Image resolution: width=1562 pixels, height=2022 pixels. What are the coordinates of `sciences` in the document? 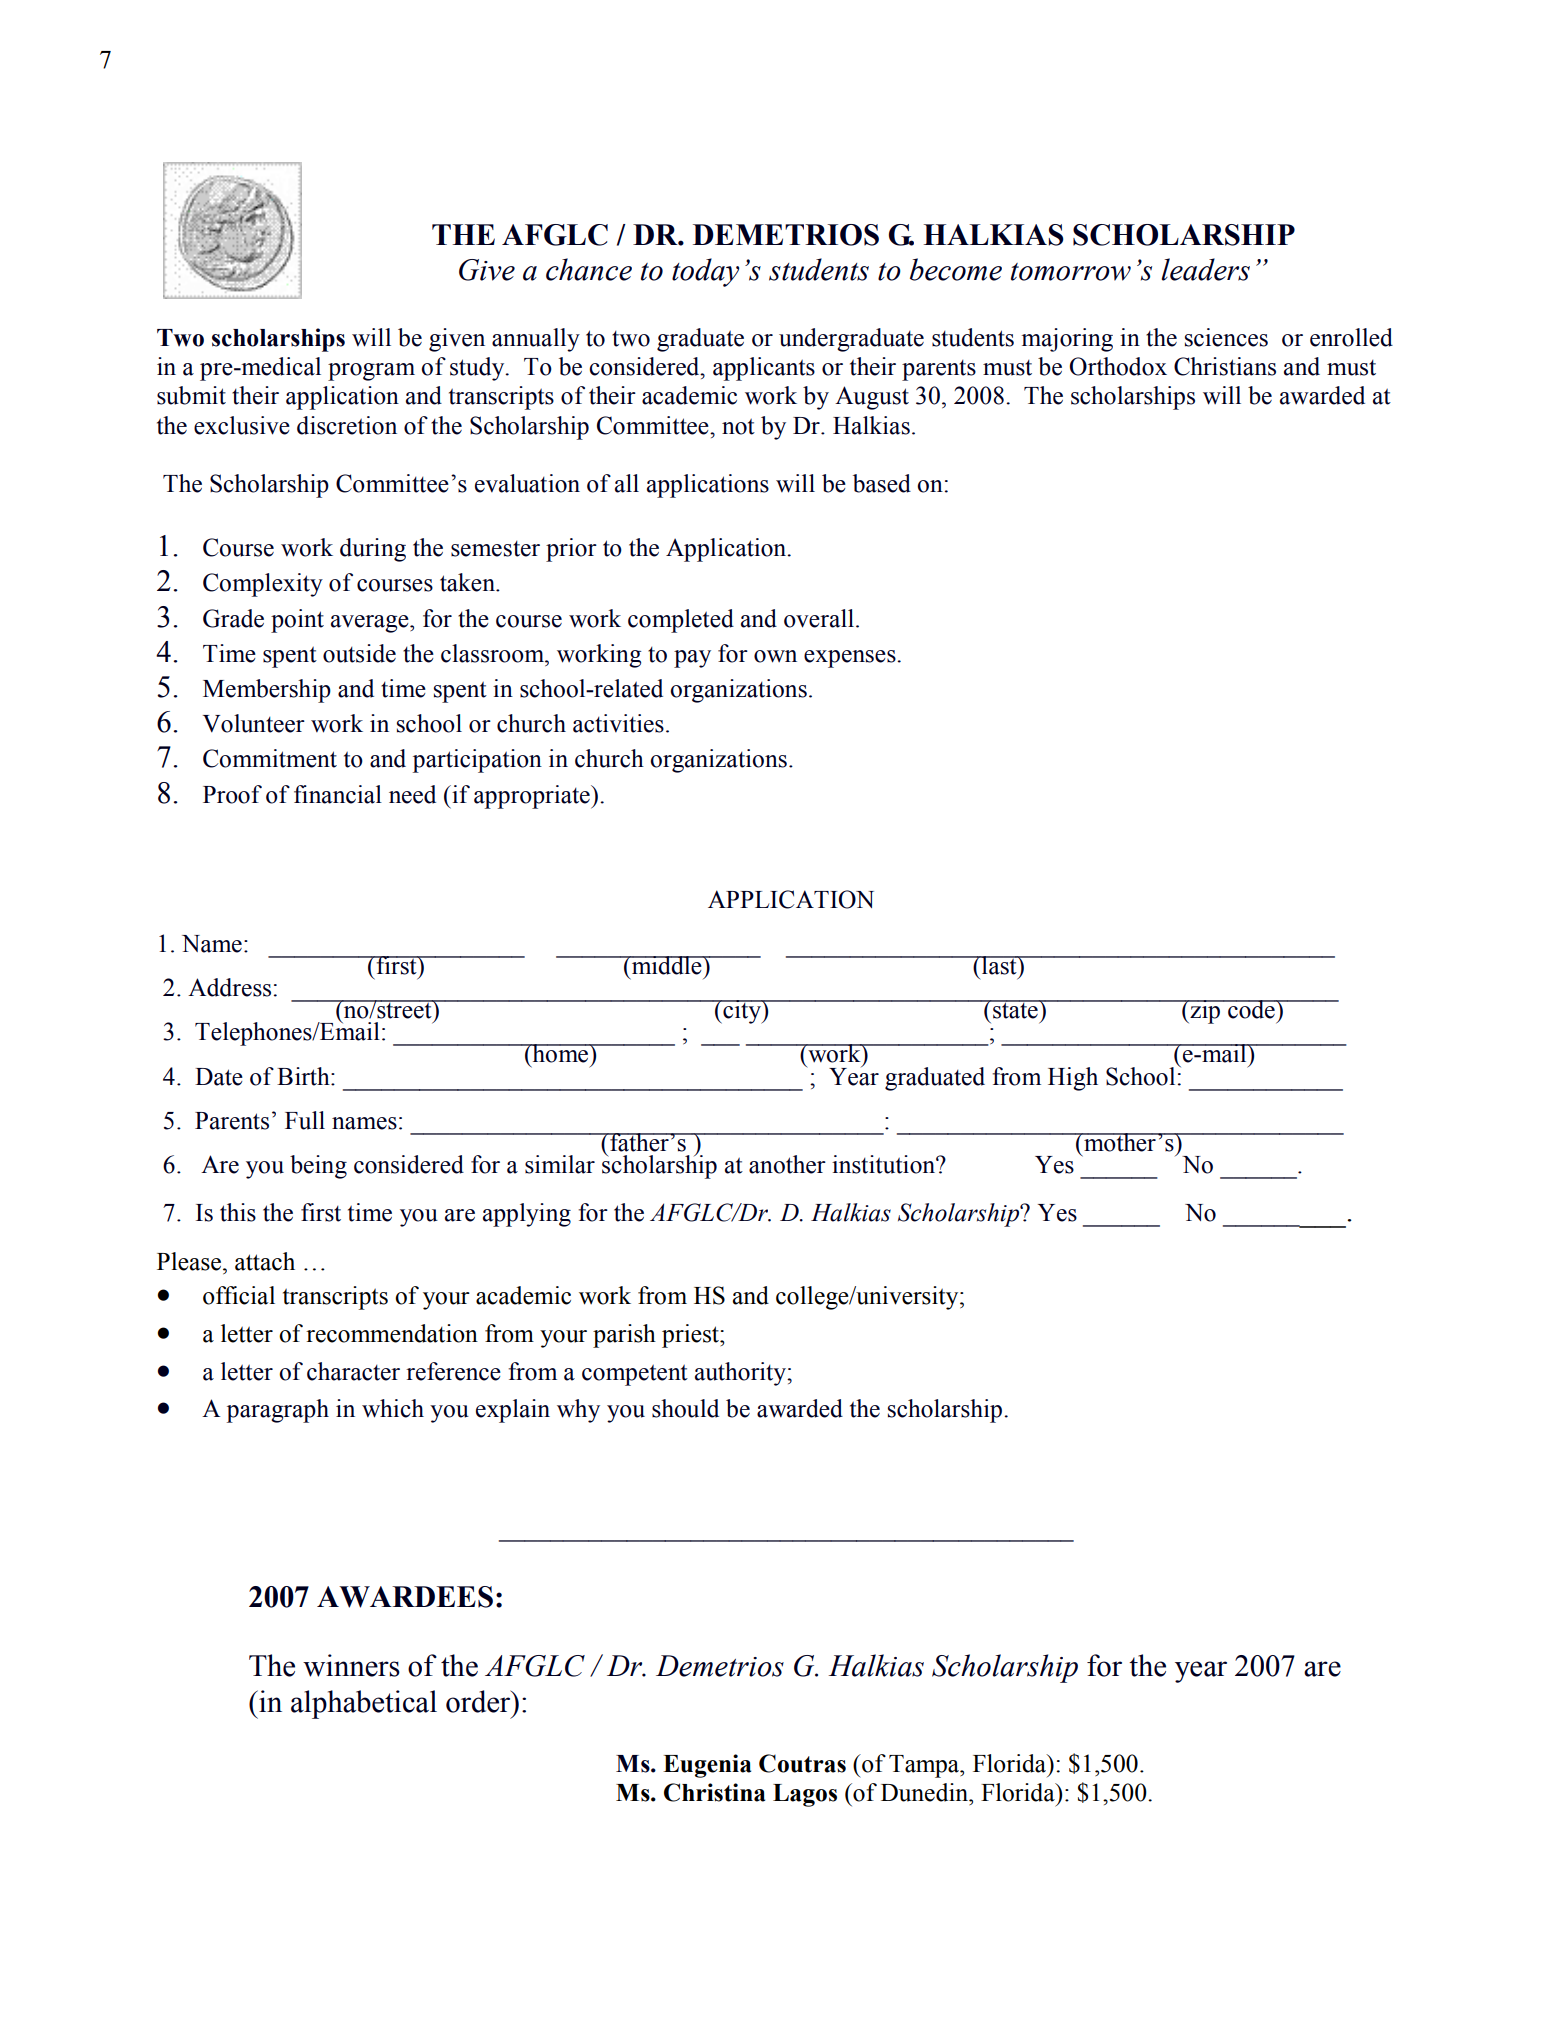 It's located at (1226, 337).
